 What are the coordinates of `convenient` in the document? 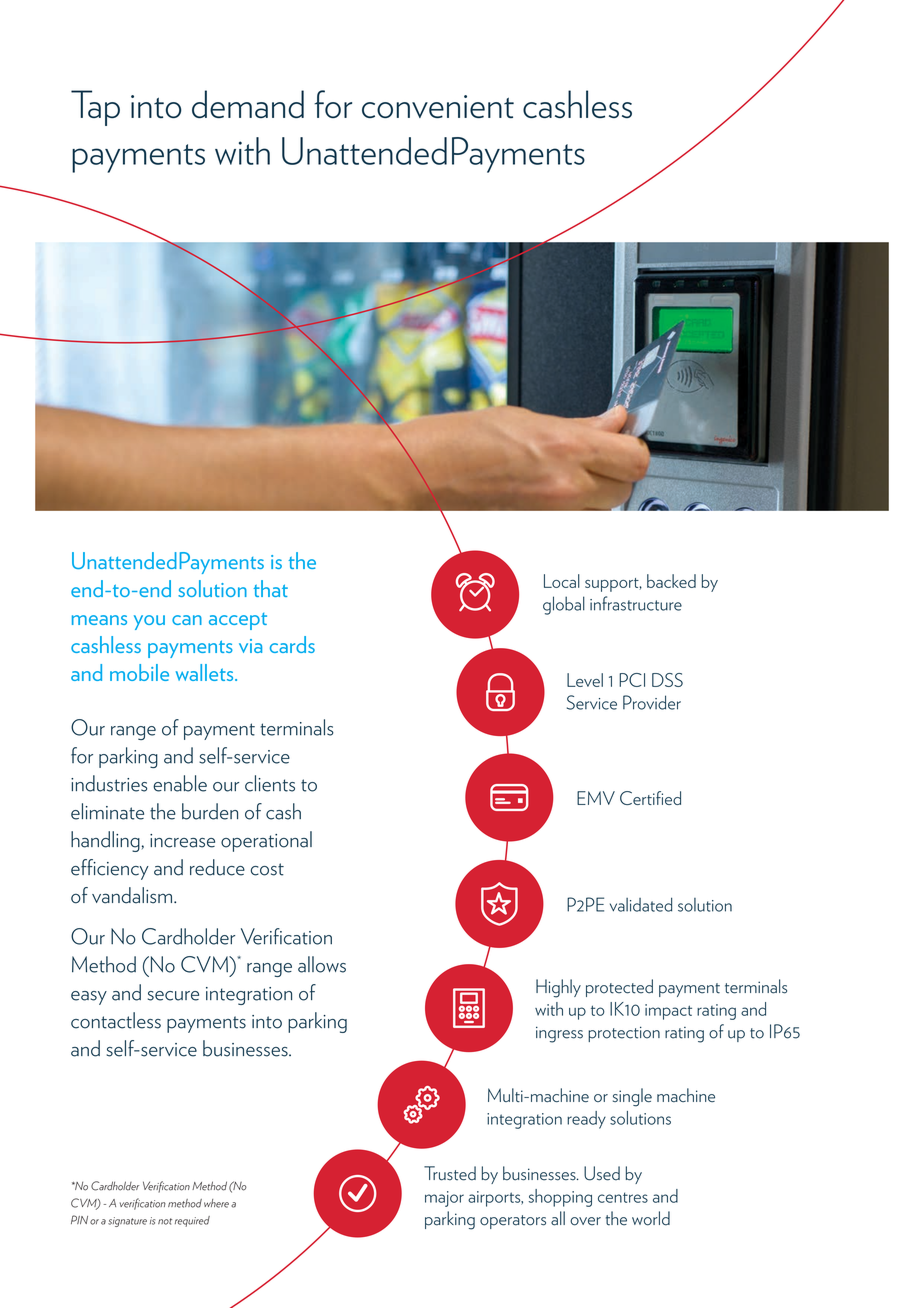 It's located at (438, 106).
